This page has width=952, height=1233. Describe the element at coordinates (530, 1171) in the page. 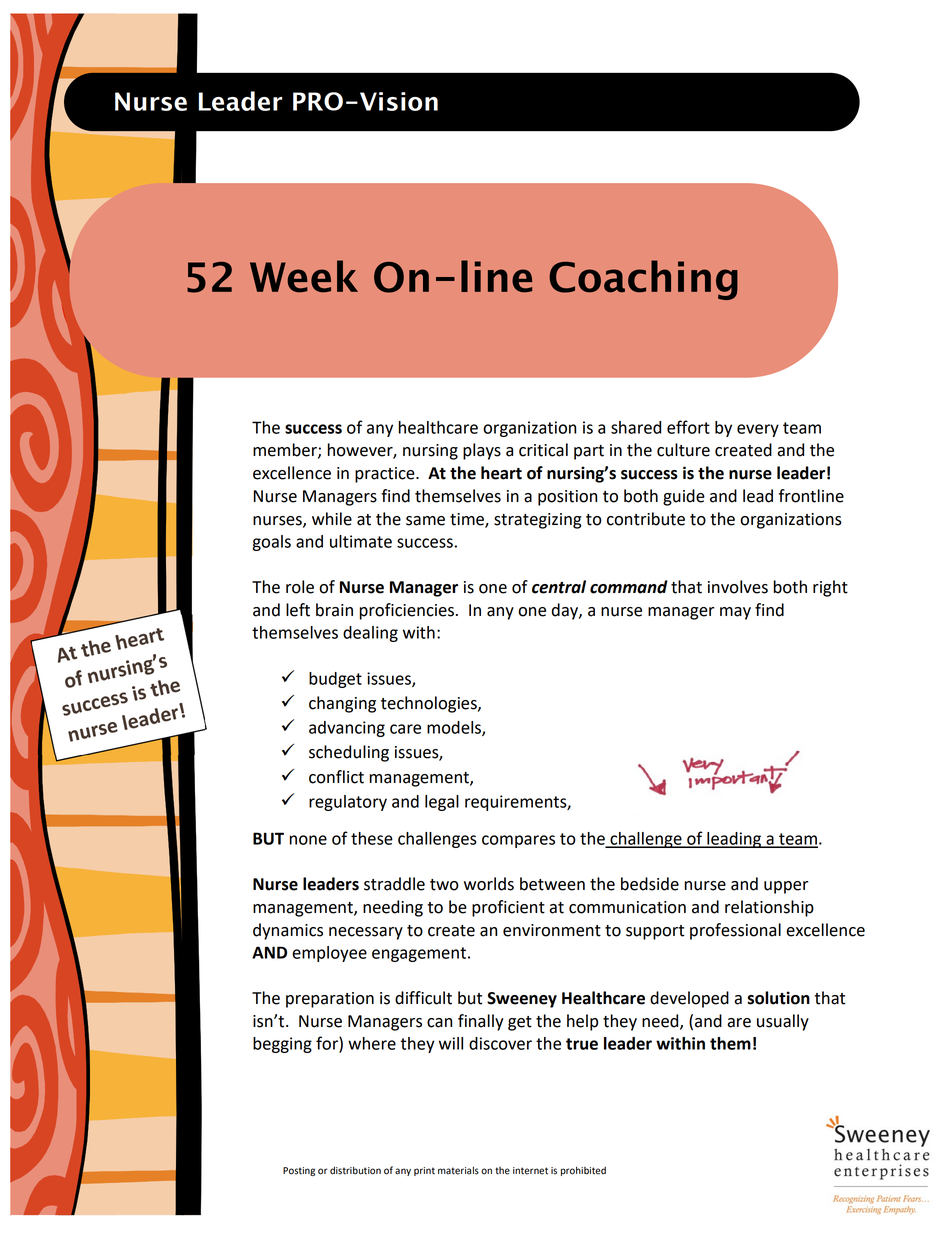

I see `internet` at that location.
